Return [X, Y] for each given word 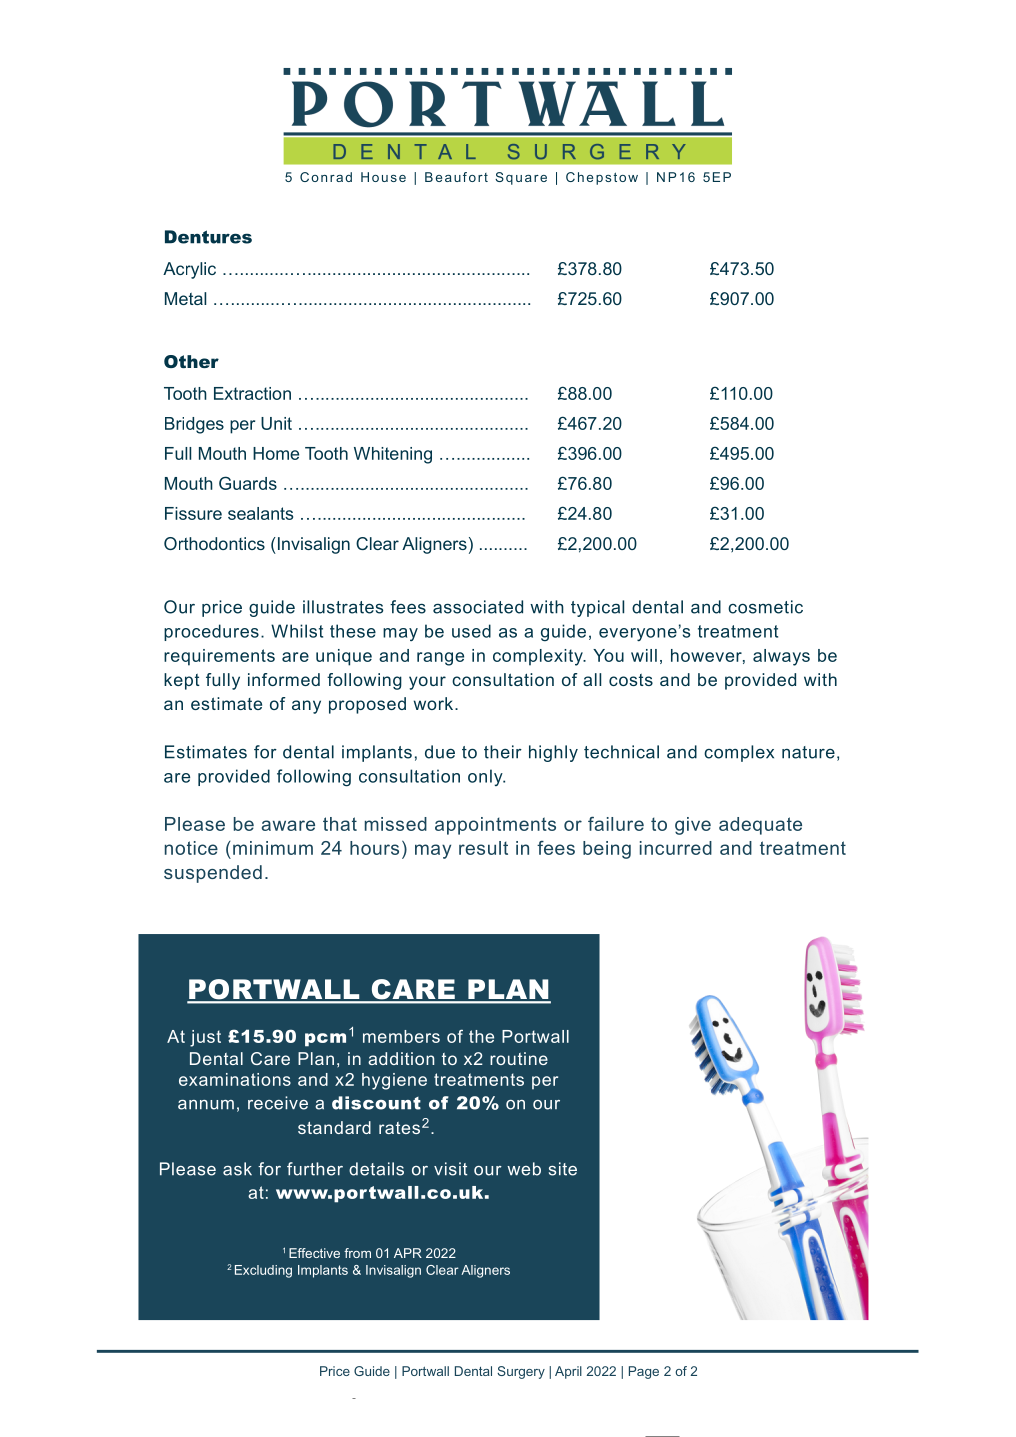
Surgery [521, 1372]
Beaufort [456, 177]
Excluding [263, 1271]
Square [521, 178]
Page [644, 1372]
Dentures [208, 237]
